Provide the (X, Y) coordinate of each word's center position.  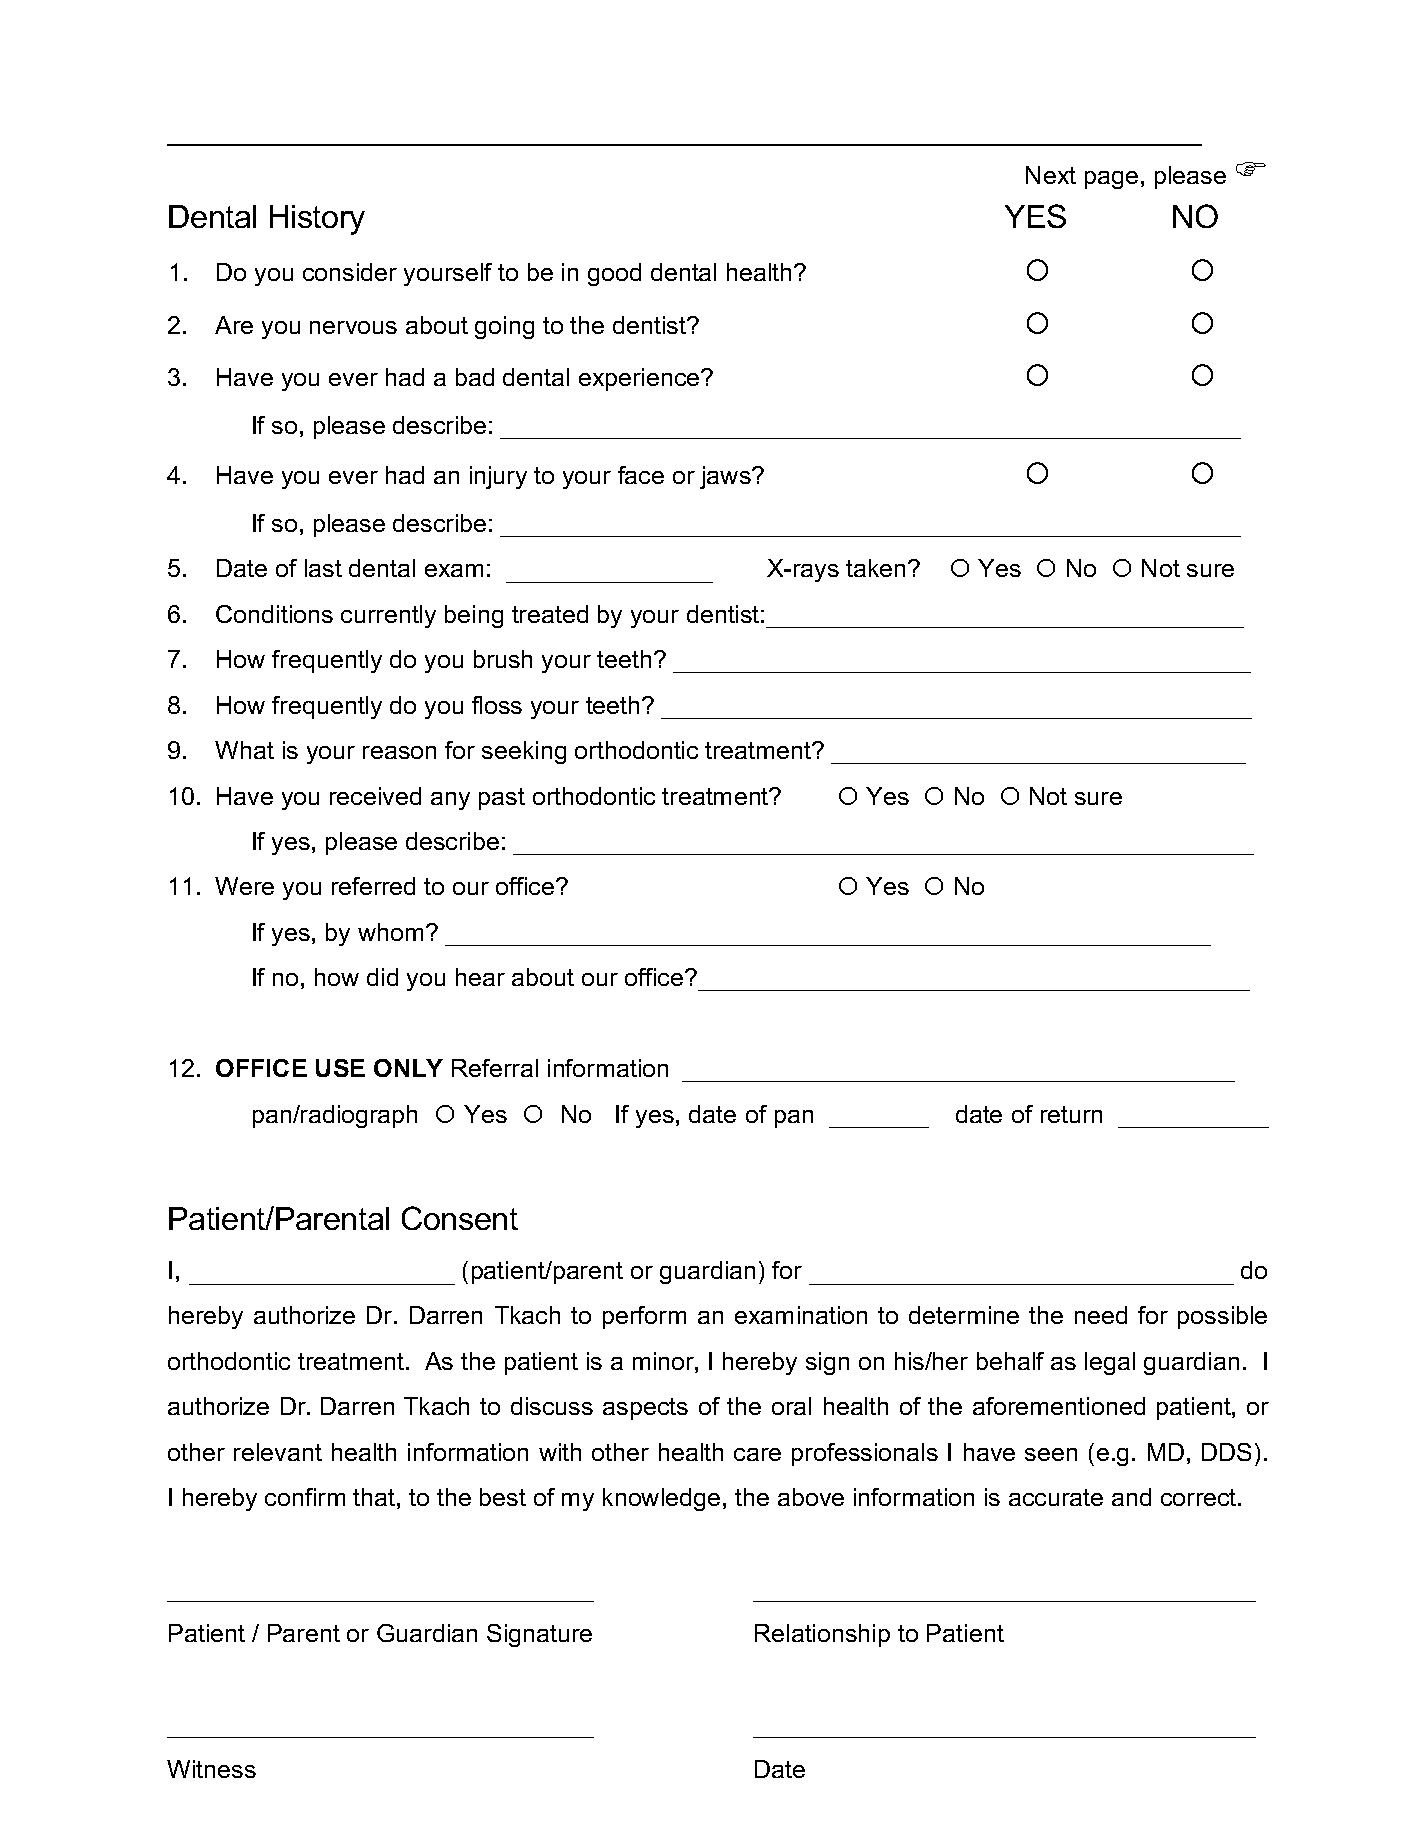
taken (877, 568)
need (1101, 1315)
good (614, 274)
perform (644, 1317)
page (1111, 180)
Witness (211, 1769)
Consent (460, 1218)
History (317, 220)
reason (399, 752)
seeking (524, 752)
